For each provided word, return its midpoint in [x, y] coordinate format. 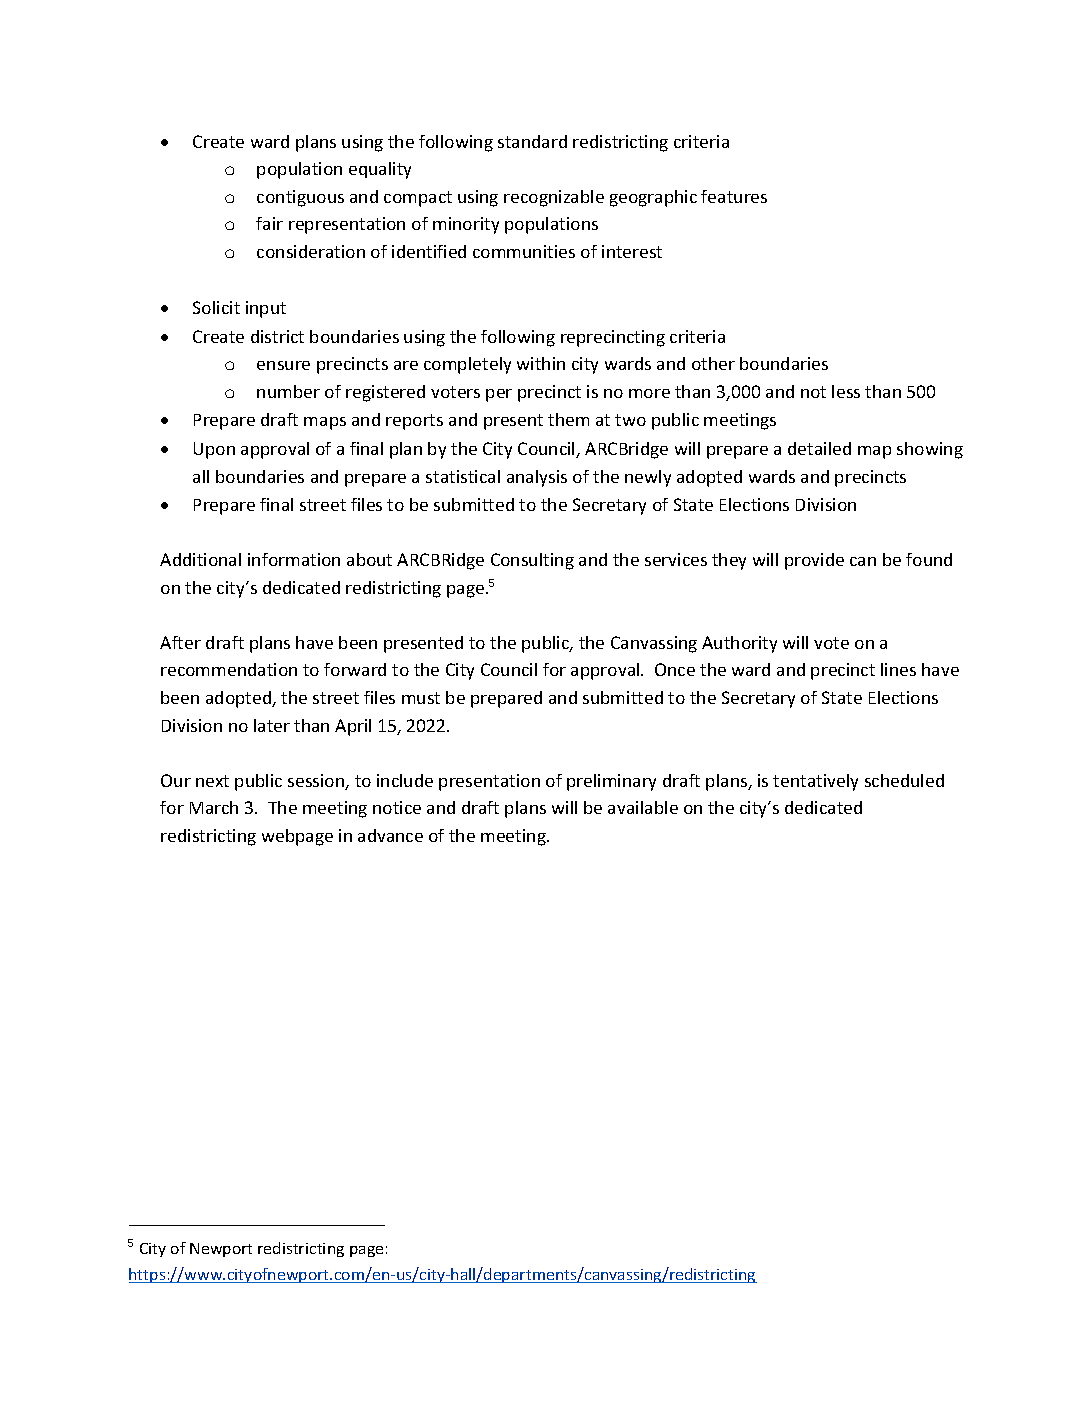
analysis [537, 478]
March [214, 807]
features [734, 196]
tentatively [815, 782]
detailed [819, 448]
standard [532, 141]
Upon [214, 450]
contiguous [300, 198]
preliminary [611, 782]
